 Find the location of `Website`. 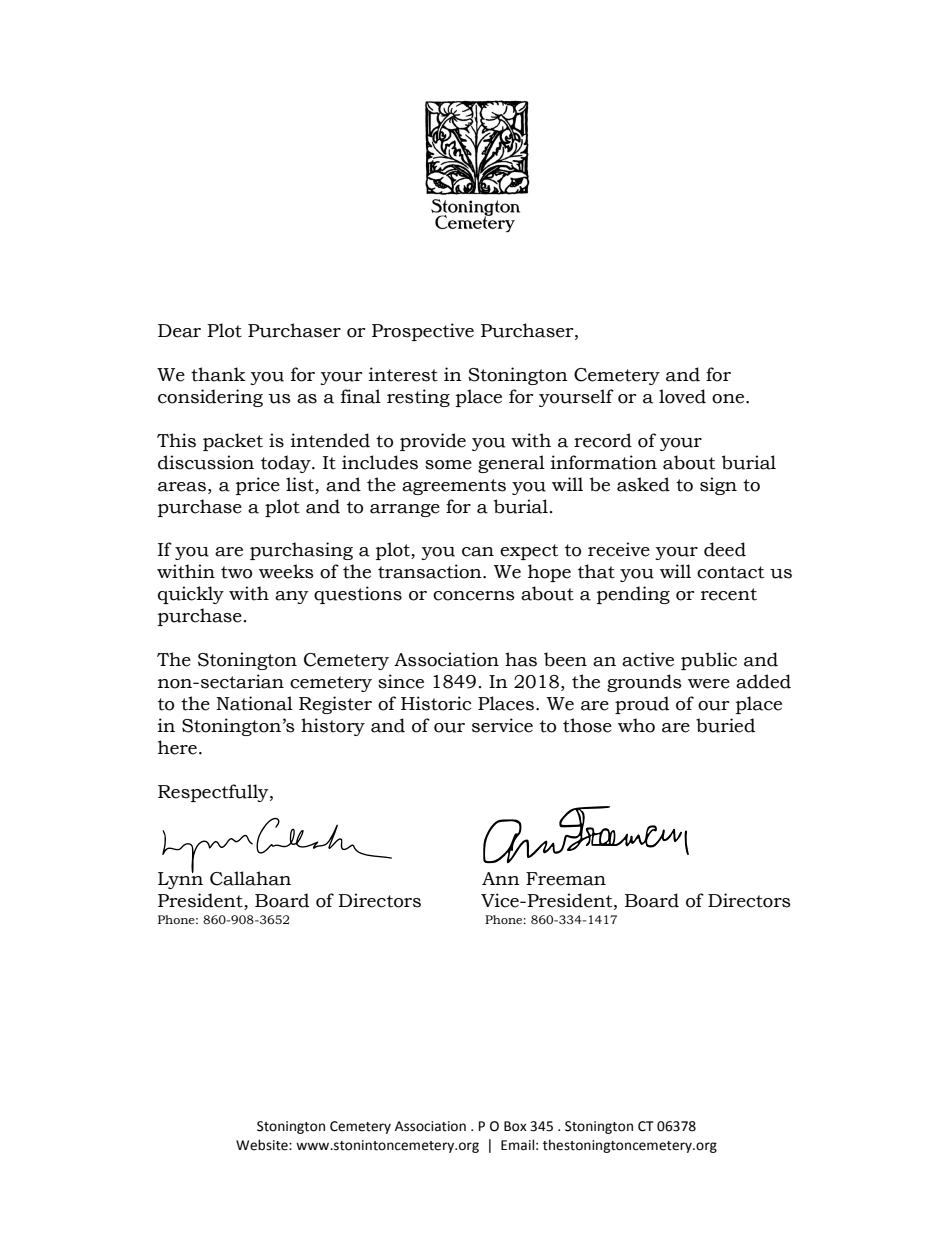

Website is located at coordinates (263, 1145).
